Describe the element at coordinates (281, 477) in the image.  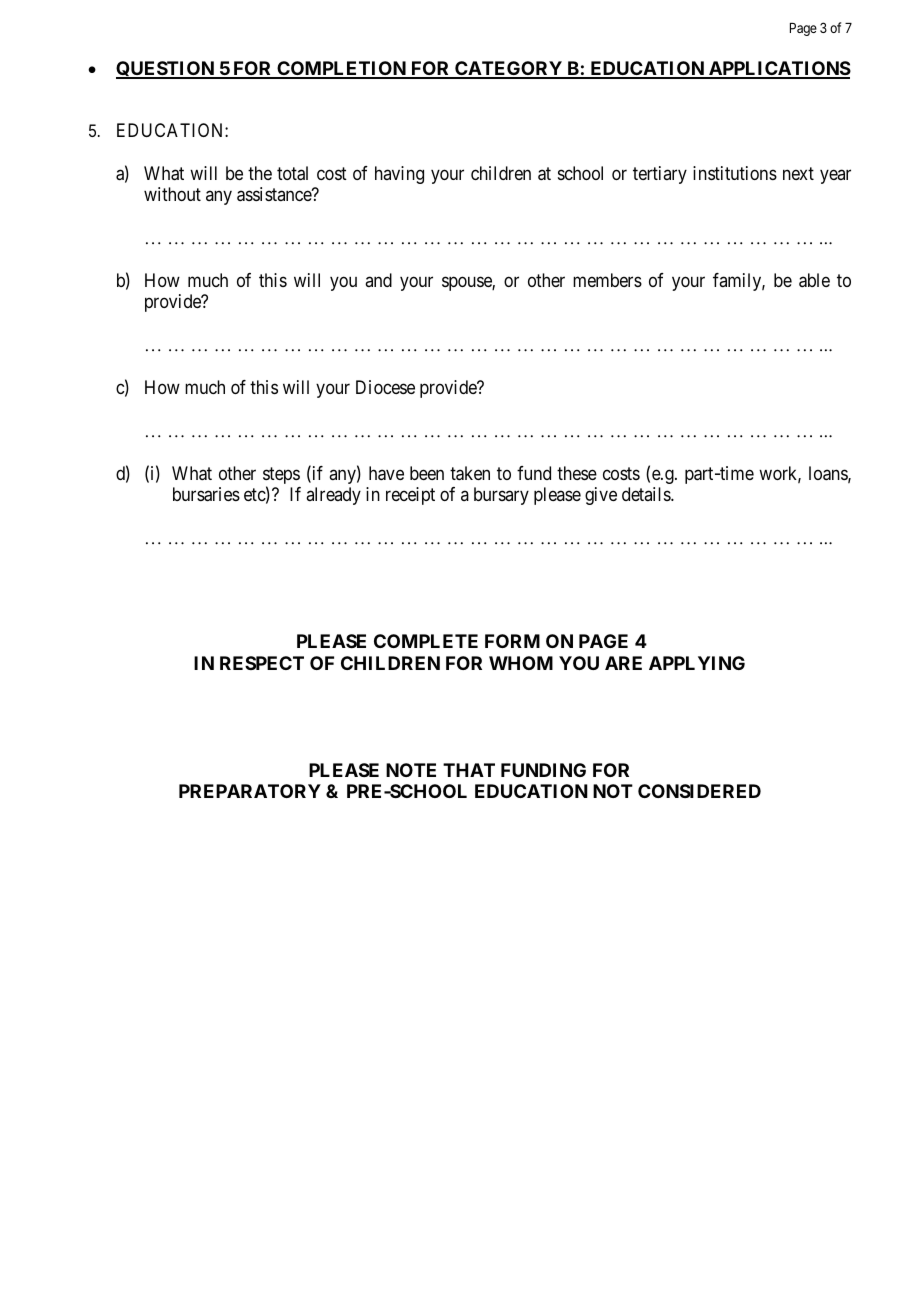
I see `steps` at that location.
